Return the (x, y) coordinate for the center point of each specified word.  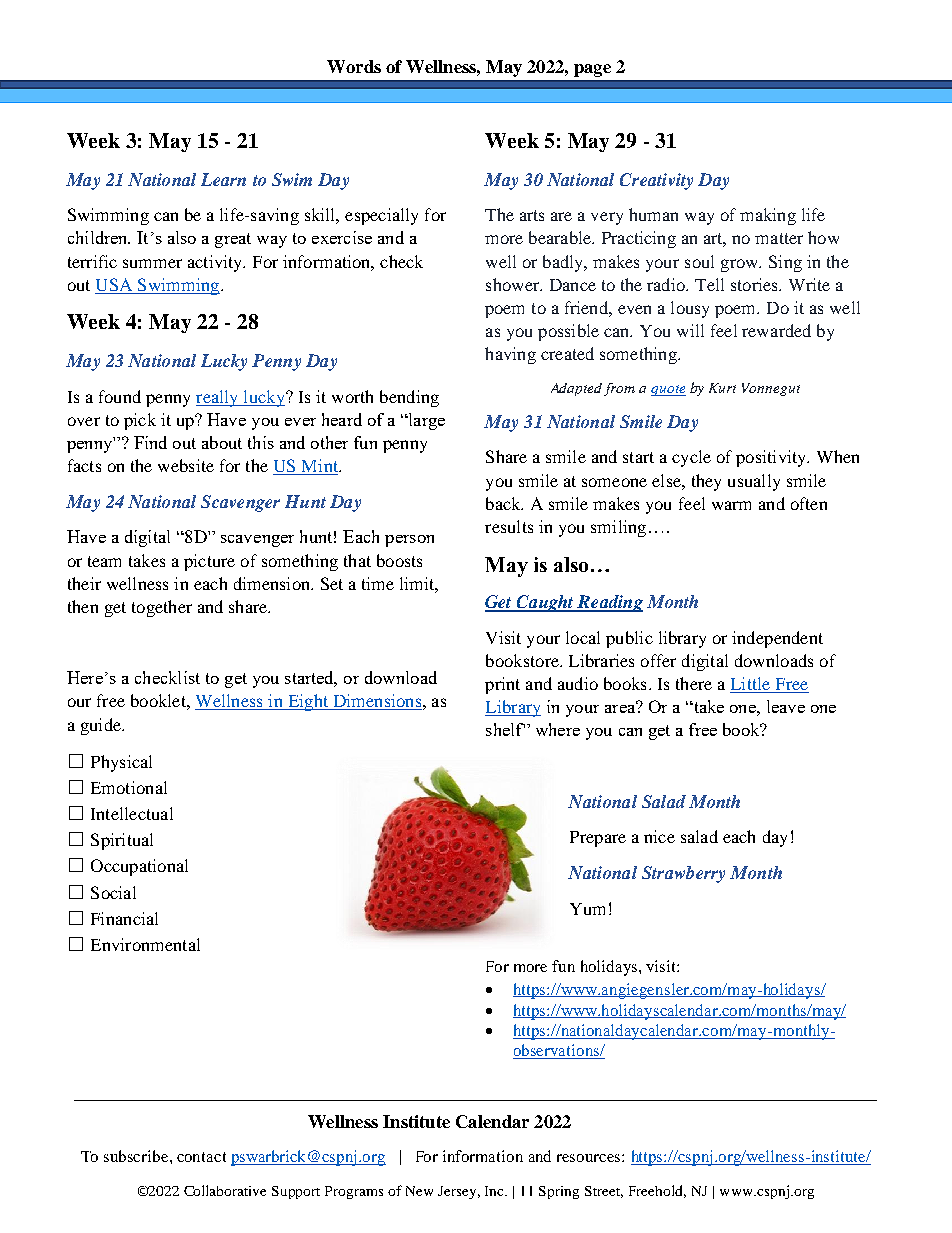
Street (604, 1192)
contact (201, 1157)
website (186, 465)
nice (659, 836)
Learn (223, 179)
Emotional (129, 787)
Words (354, 66)
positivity (772, 458)
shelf (505, 729)
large (425, 421)
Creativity (656, 181)
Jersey (459, 1192)
